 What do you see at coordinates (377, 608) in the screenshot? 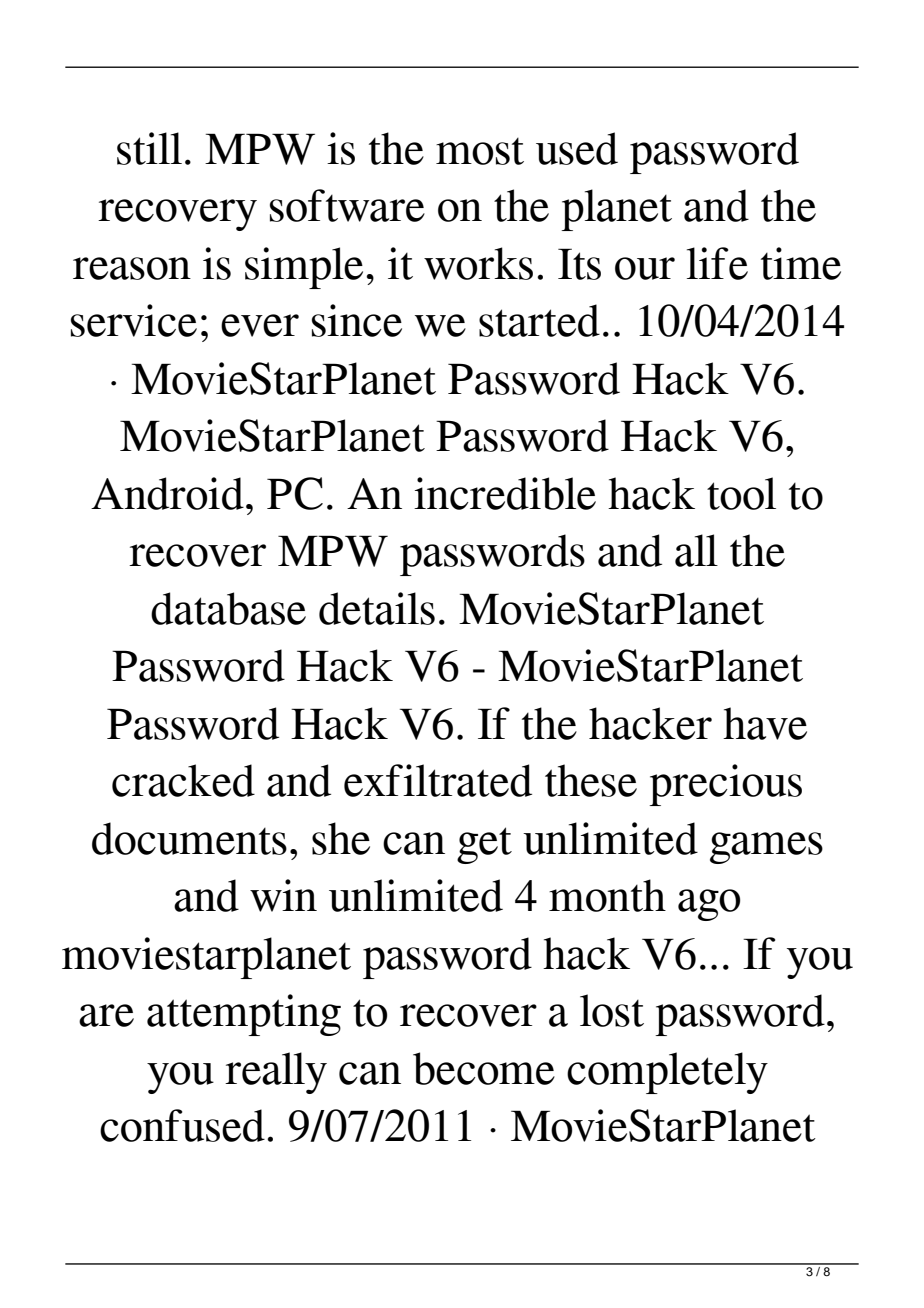
I see `details` at bounding box center [377, 608].
